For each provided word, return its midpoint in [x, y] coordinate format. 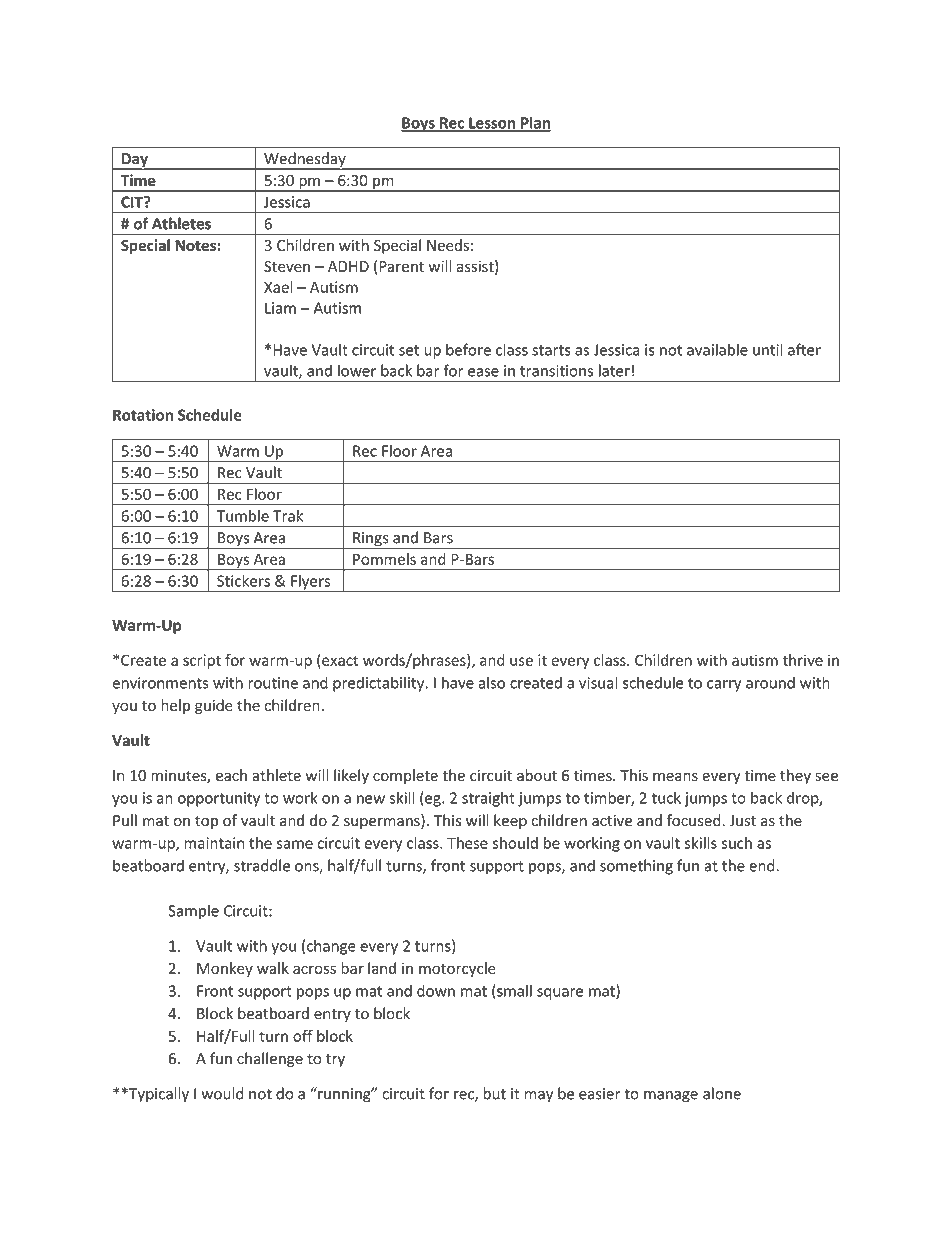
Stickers [243, 581]
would [222, 1093]
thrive [802, 660]
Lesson [492, 124]
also [492, 682]
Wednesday [305, 161]
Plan [535, 123]
